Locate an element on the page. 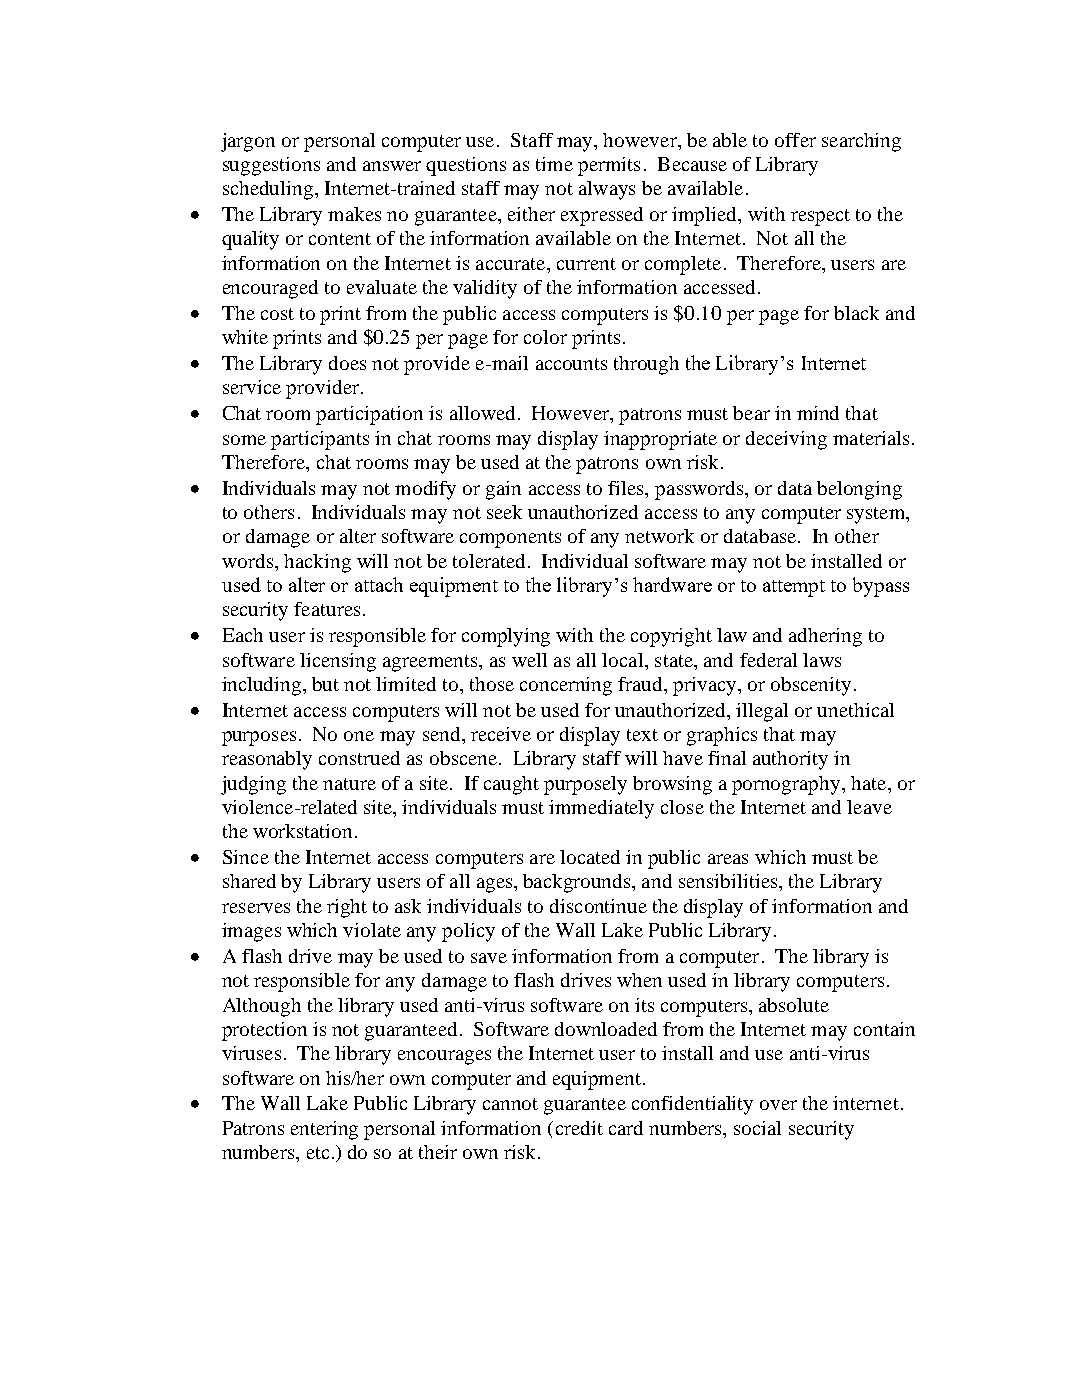  hacking is located at coordinates (317, 563).
